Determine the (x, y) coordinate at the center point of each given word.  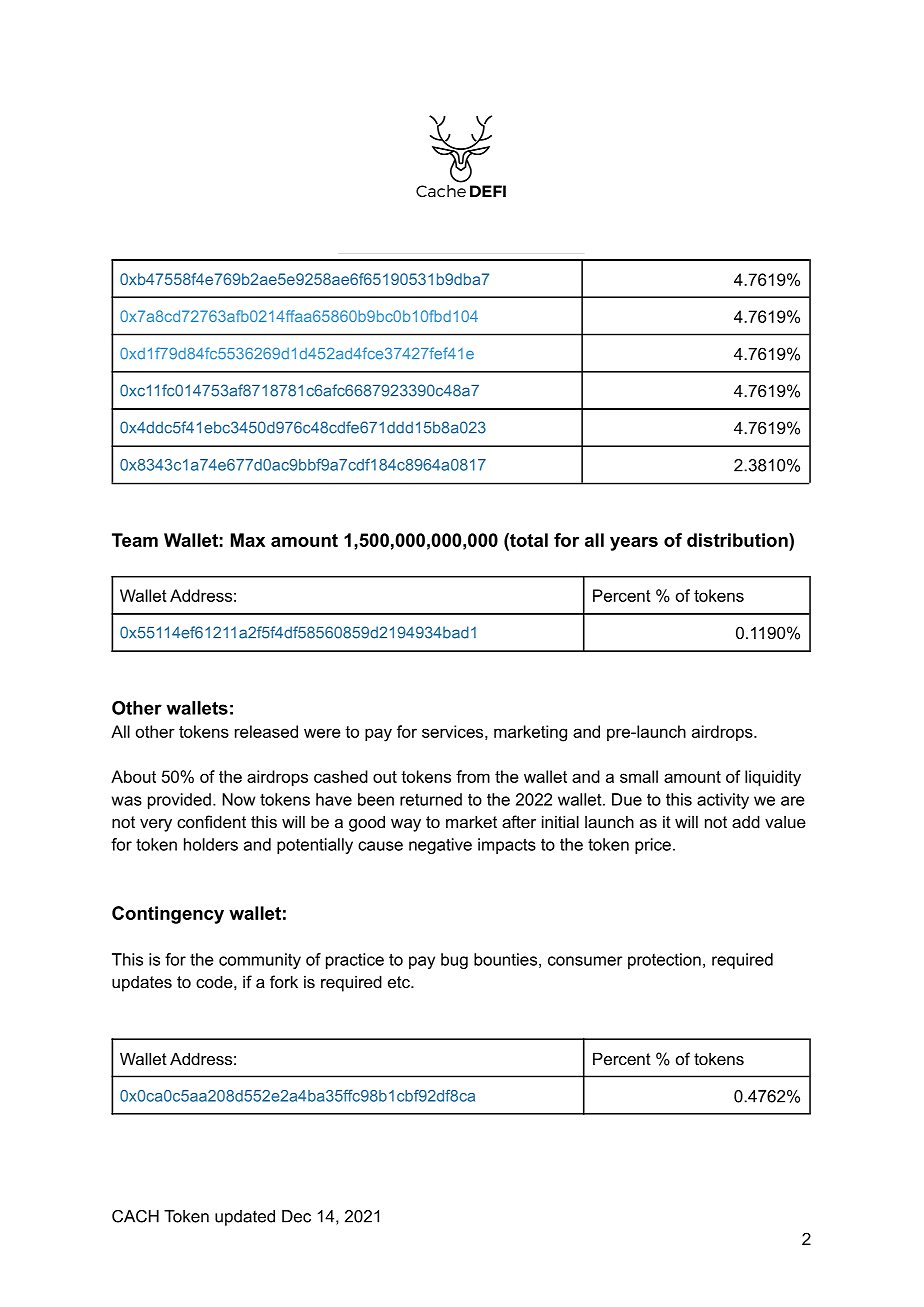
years (634, 544)
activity (723, 801)
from (473, 776)
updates (142, 984)
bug (454, 961)
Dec (296, 1216)
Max (248, 540)
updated (245, 1218)
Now (238, 799)
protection (664, 961)
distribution (737, 540)
